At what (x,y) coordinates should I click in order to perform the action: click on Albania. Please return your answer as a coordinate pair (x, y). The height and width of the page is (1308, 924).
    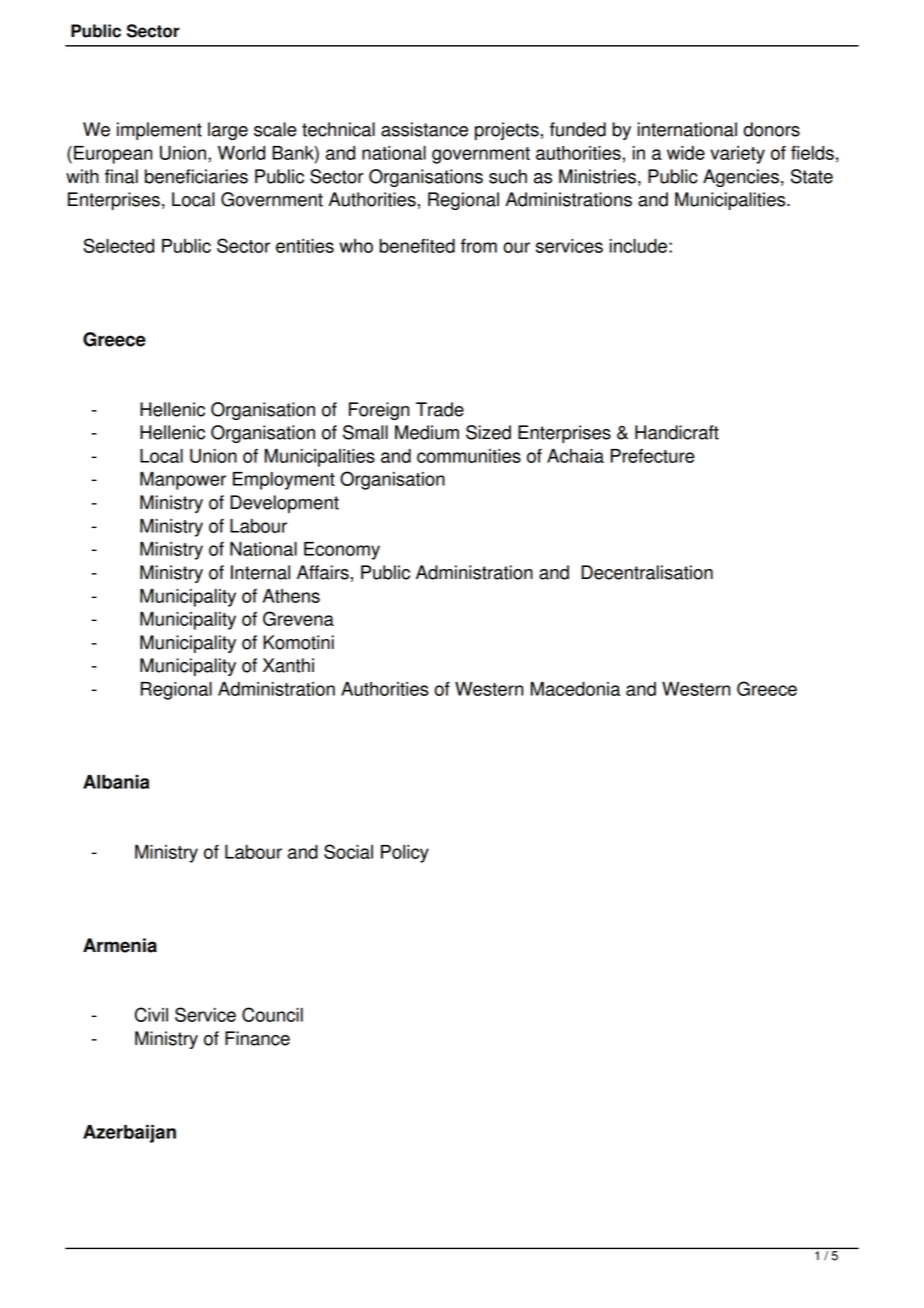
    Looking at the image, I should click on (116, 782).
